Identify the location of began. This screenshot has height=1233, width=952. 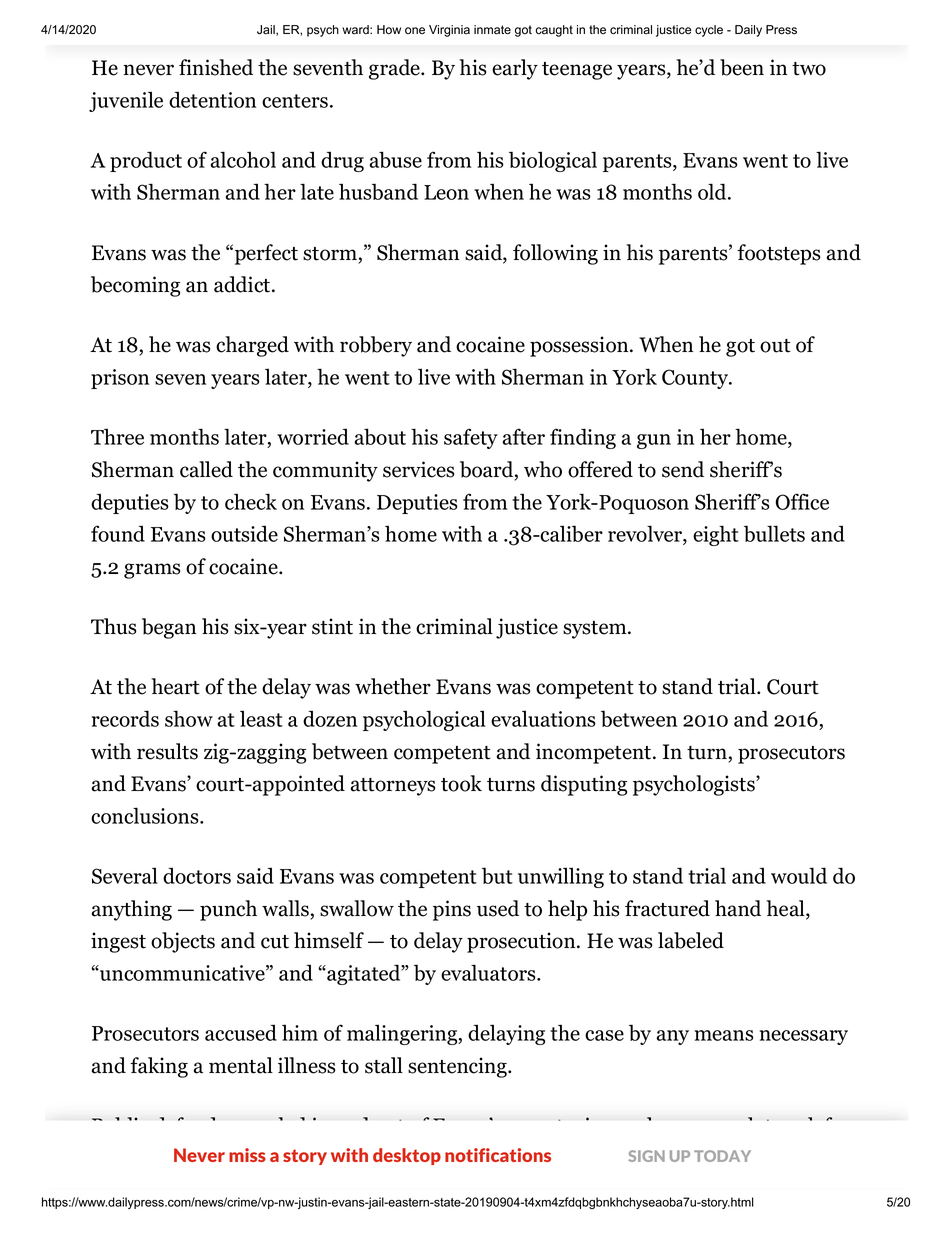
(169, 628).
